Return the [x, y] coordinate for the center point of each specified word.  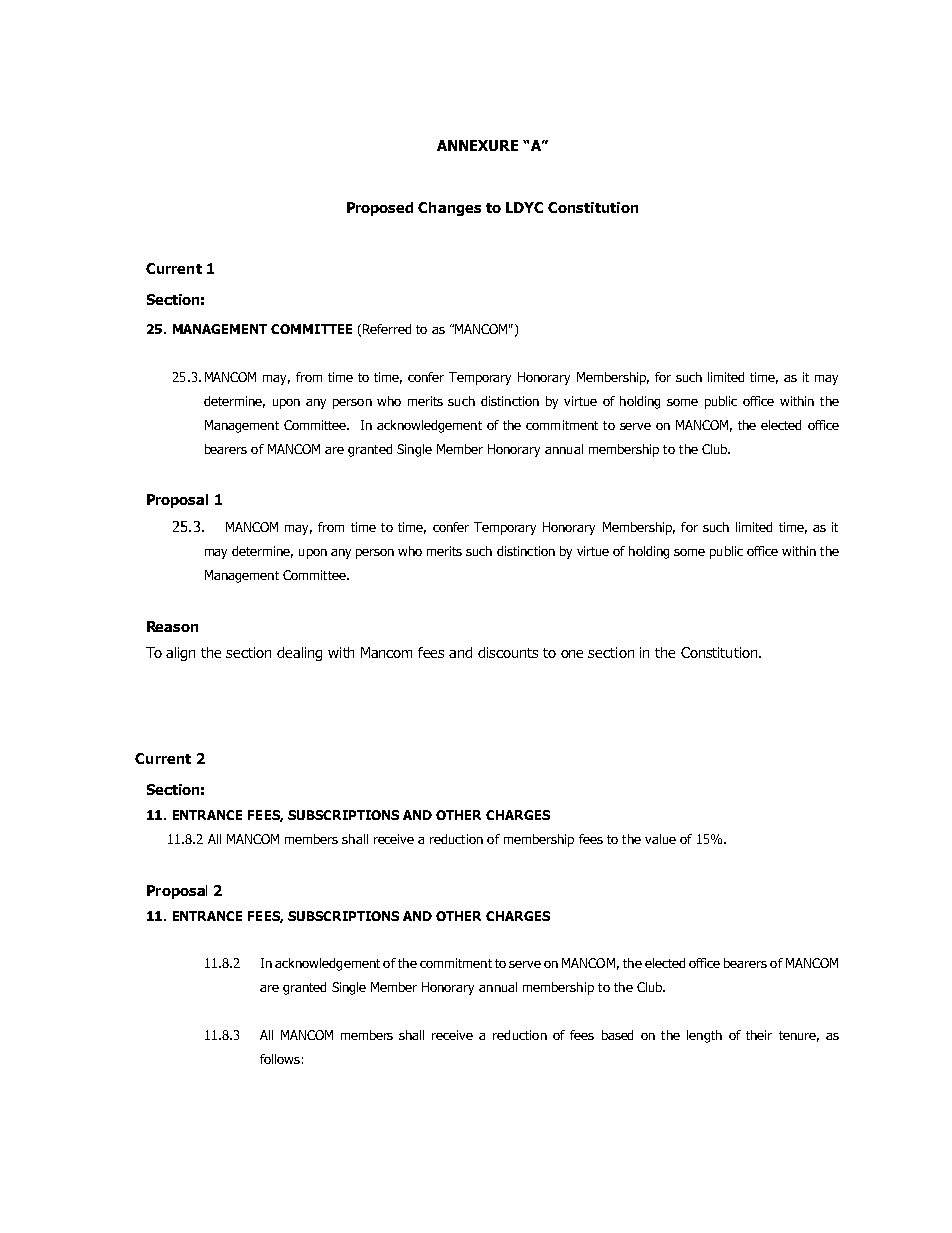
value [660, 839]
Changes [449, 209]
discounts [508, 652]
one [572, 654]
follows [280, 1059]
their [759, 1035]
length [704, 1036]
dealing [299, 654]
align [180, 654]
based [617, 1035]
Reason [172, 626]
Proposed [380, 209]
